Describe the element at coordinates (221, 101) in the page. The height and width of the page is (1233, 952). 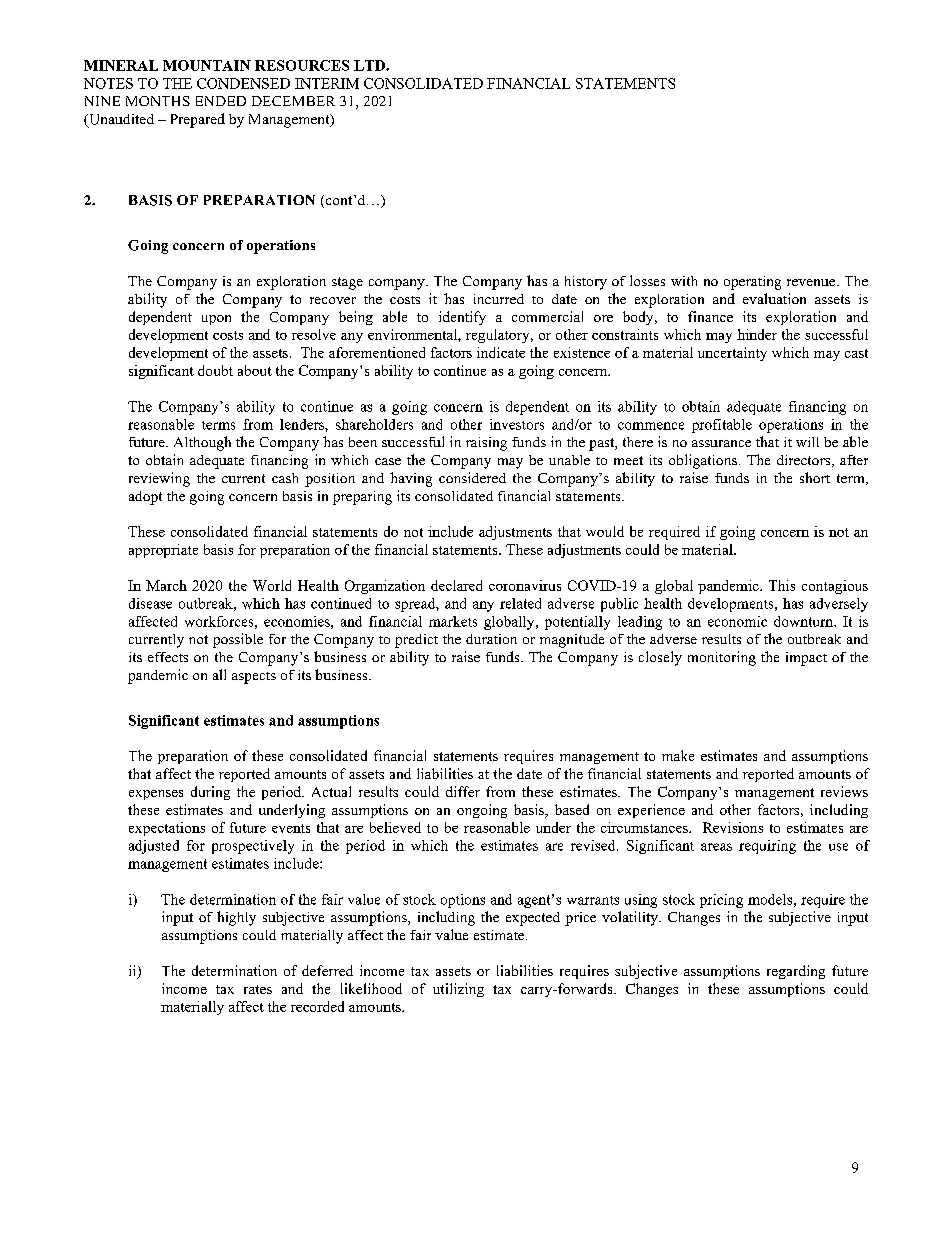
I see `ENDED` at that location.
